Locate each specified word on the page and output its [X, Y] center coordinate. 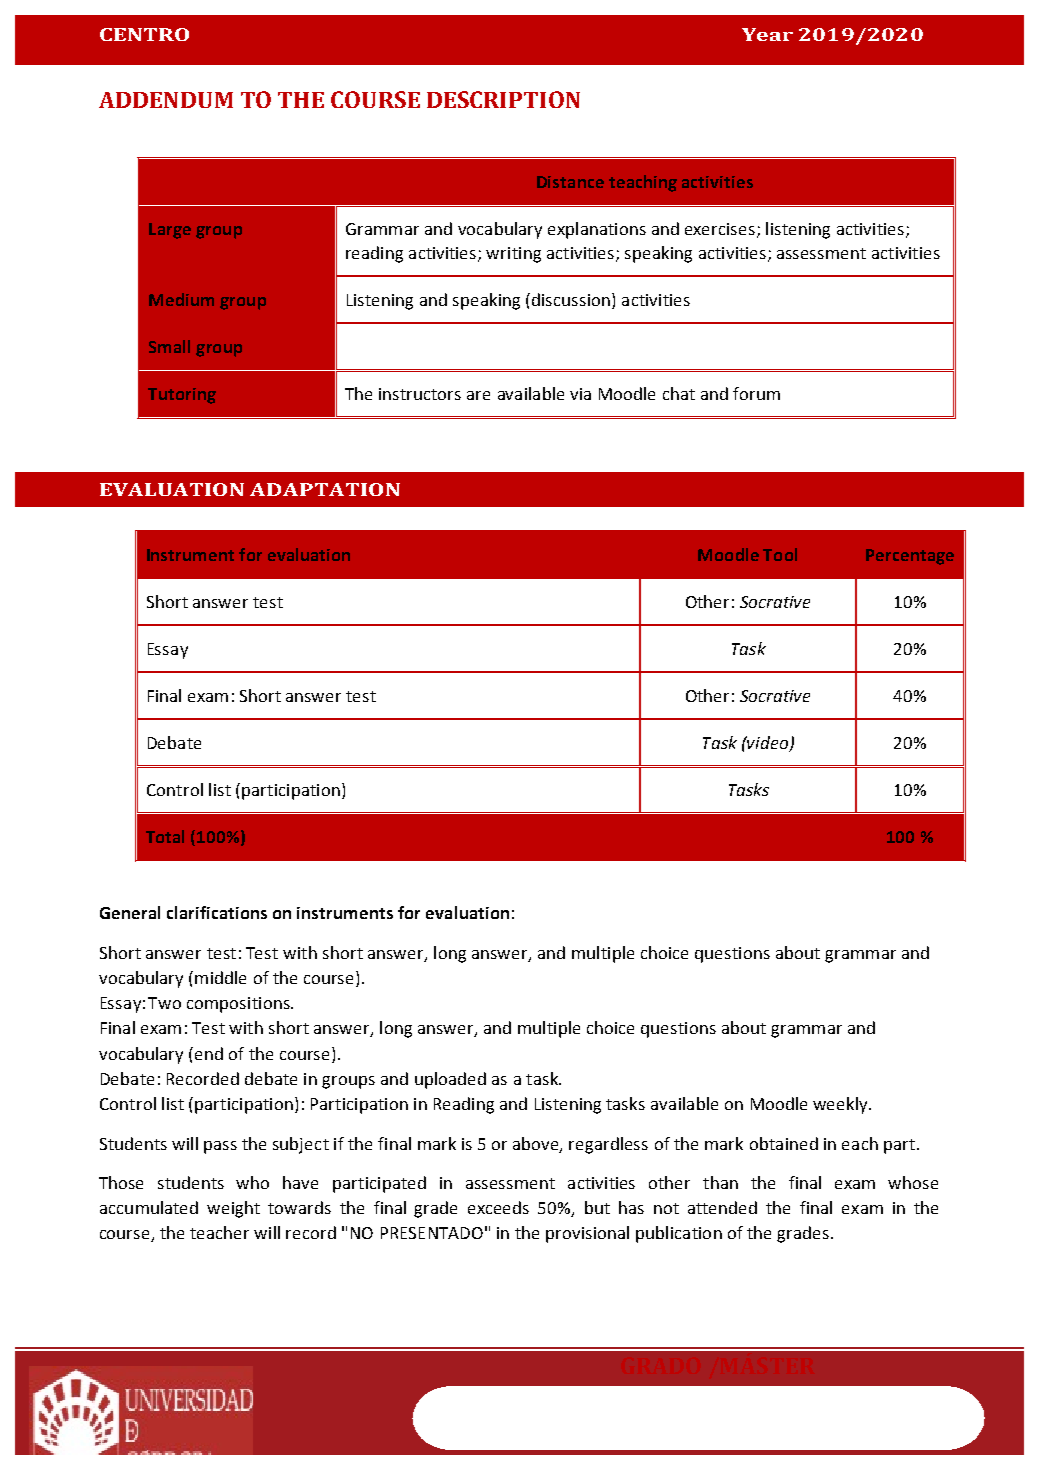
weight [233, 1209]
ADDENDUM [166, 100]
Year [767, 34]
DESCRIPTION [503, 99]
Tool [780, 554]
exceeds [498, 1207]
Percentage [910, 557]
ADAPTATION [325, 489]
